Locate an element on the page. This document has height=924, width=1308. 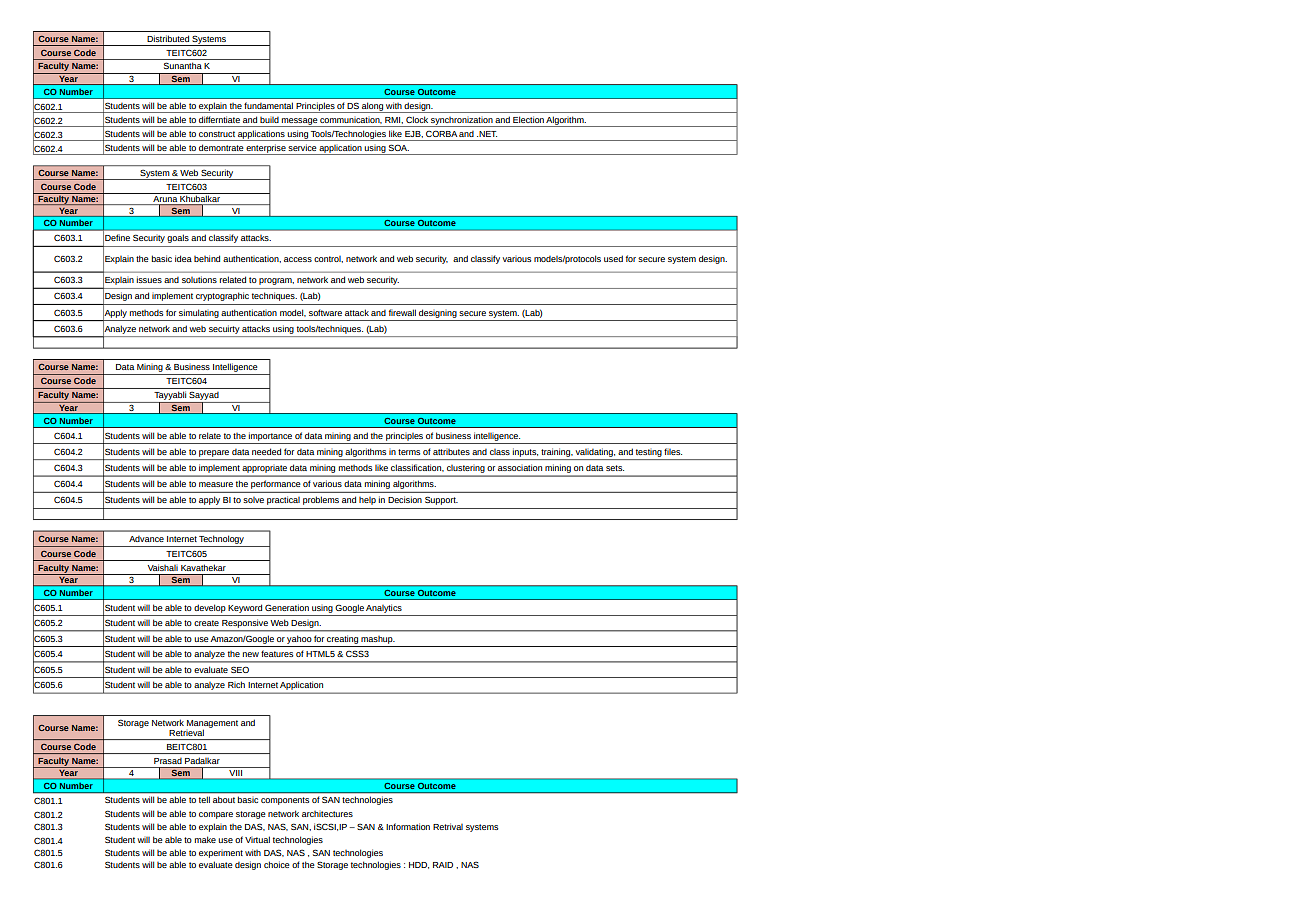
simulating is located at coordinates (199, 313).
